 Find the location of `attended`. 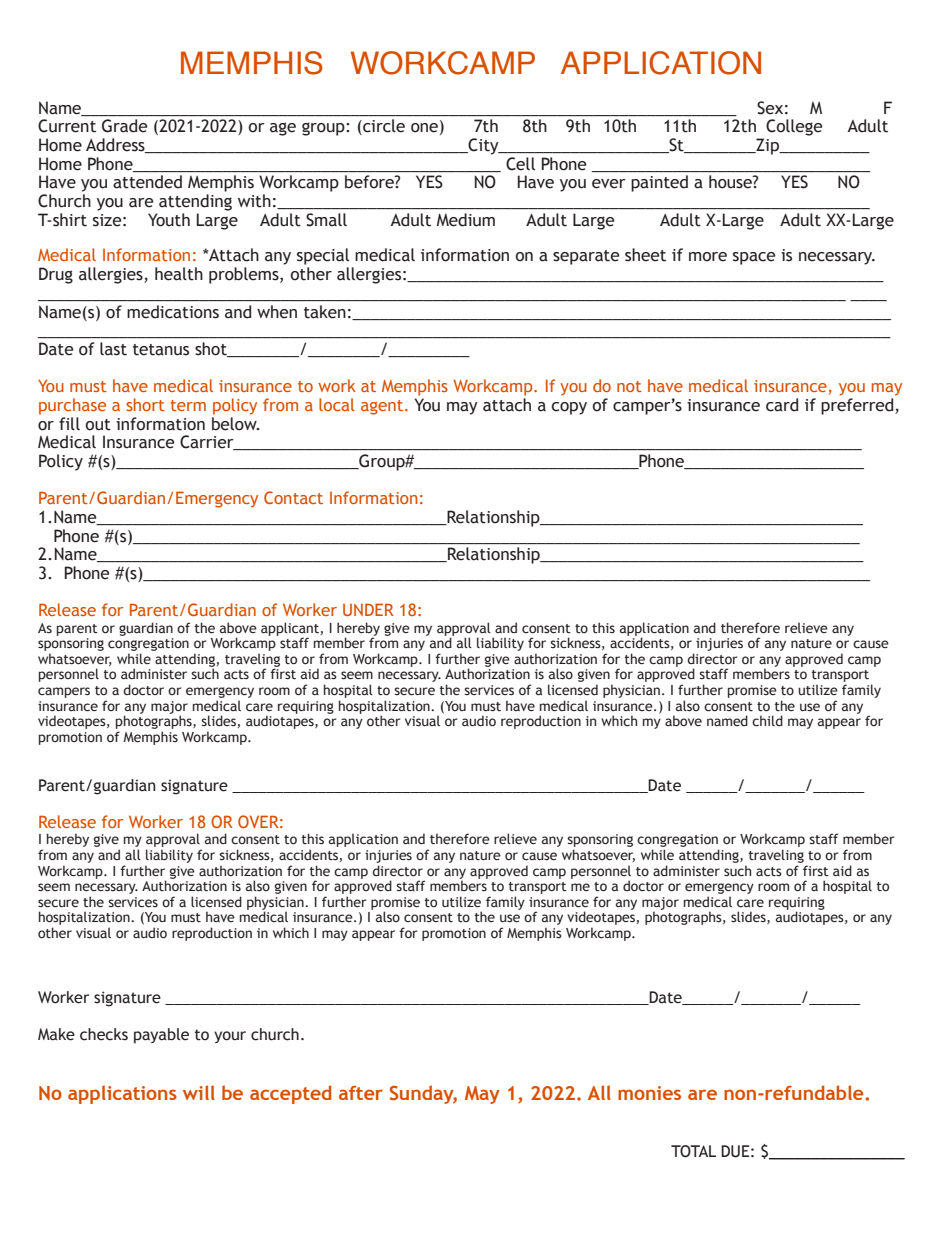

attended is located at coordinates (147, 182).
